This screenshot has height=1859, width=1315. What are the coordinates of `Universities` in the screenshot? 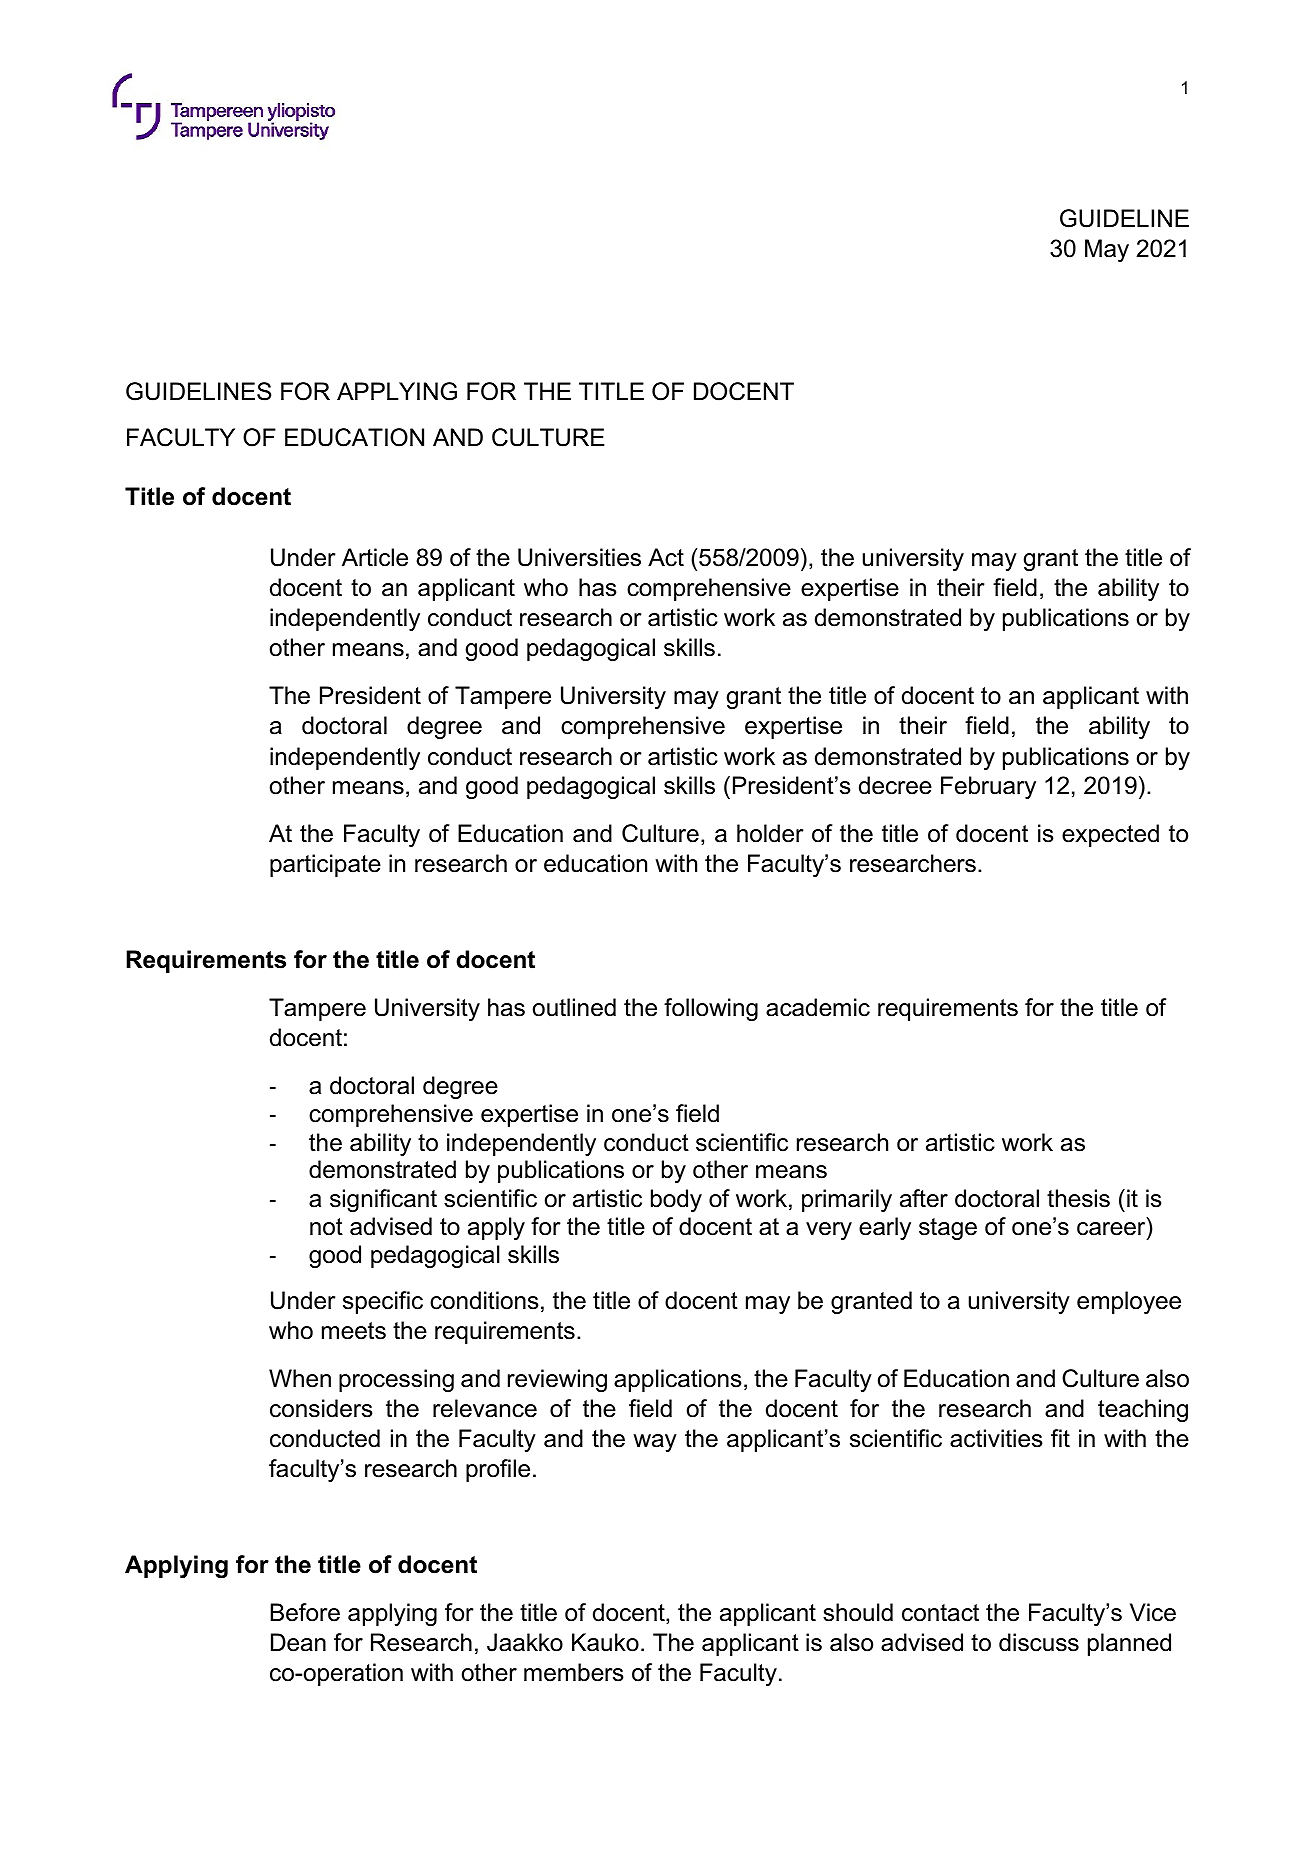 It's located at (579, 557).
